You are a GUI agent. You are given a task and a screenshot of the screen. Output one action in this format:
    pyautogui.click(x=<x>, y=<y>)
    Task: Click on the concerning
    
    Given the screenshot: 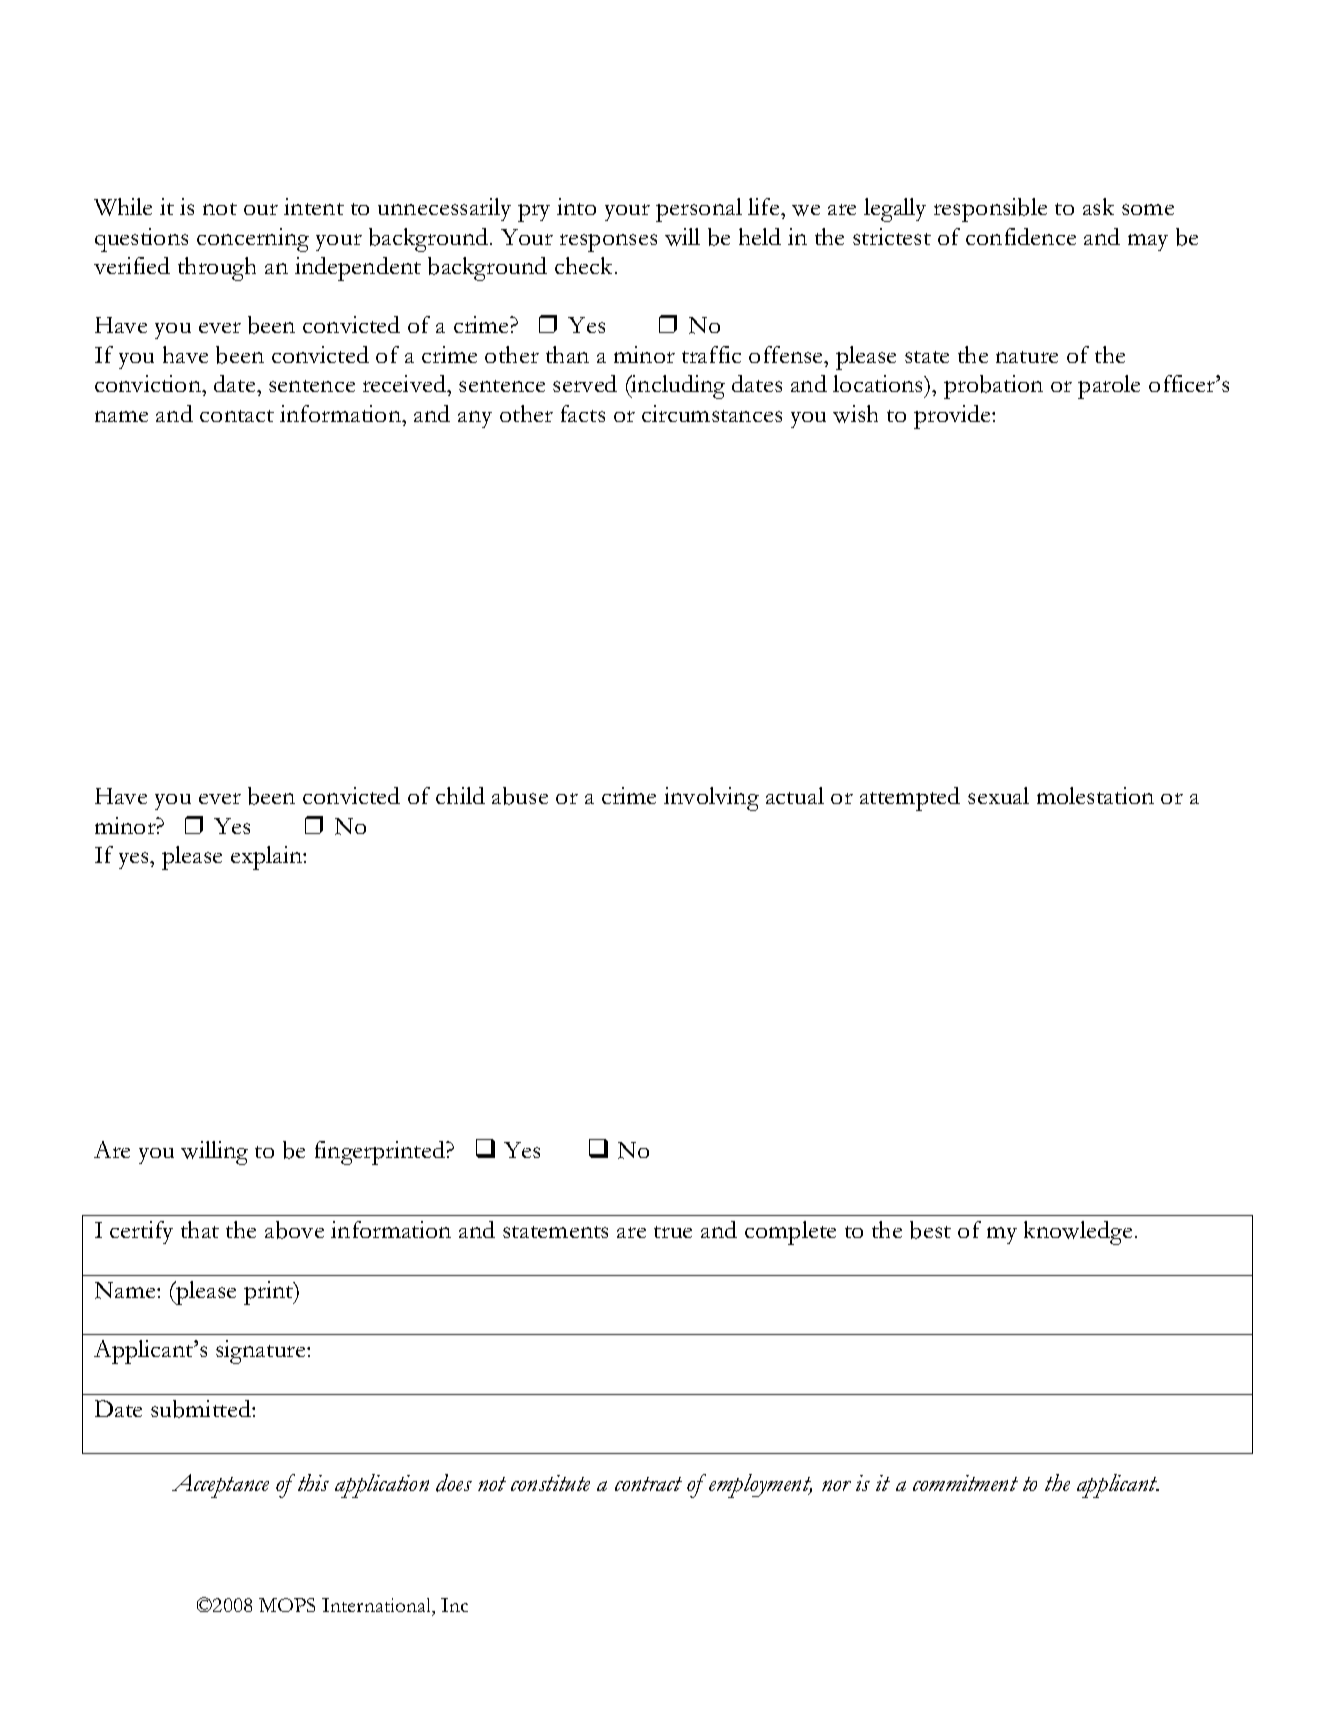 What is the action you would take?
    pyautogui.click(x=253, y=240)
